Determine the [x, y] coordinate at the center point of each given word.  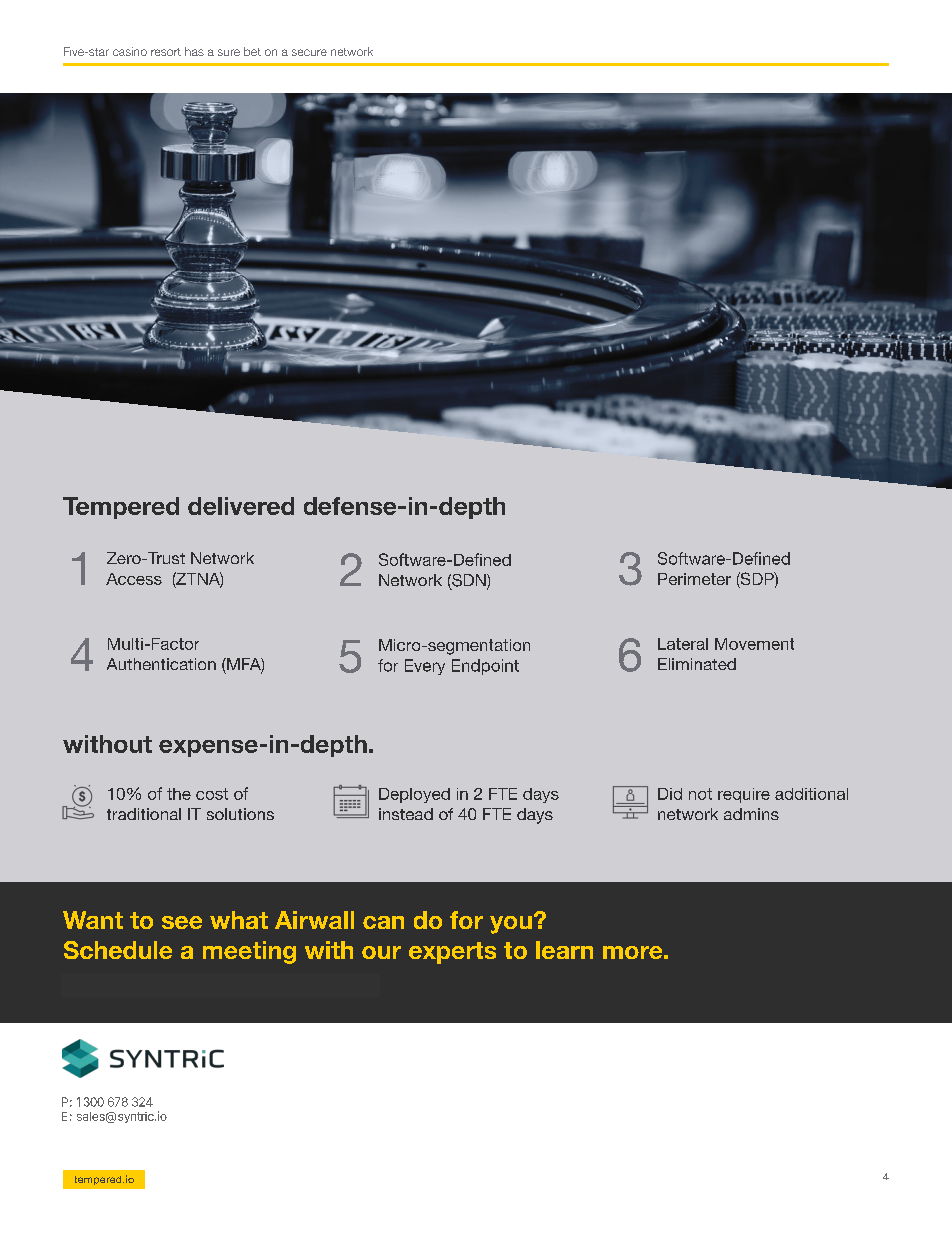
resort [166, 52]
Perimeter [694, 579]
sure [229, 52]
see [182, 922]
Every [425, 667]
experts [452, 953]
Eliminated [697, 664]
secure [309, 52]
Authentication [161, 664]
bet [252, 51]
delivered [241, 506]
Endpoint [485, 667]
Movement [754, 644]
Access [134, 579]
